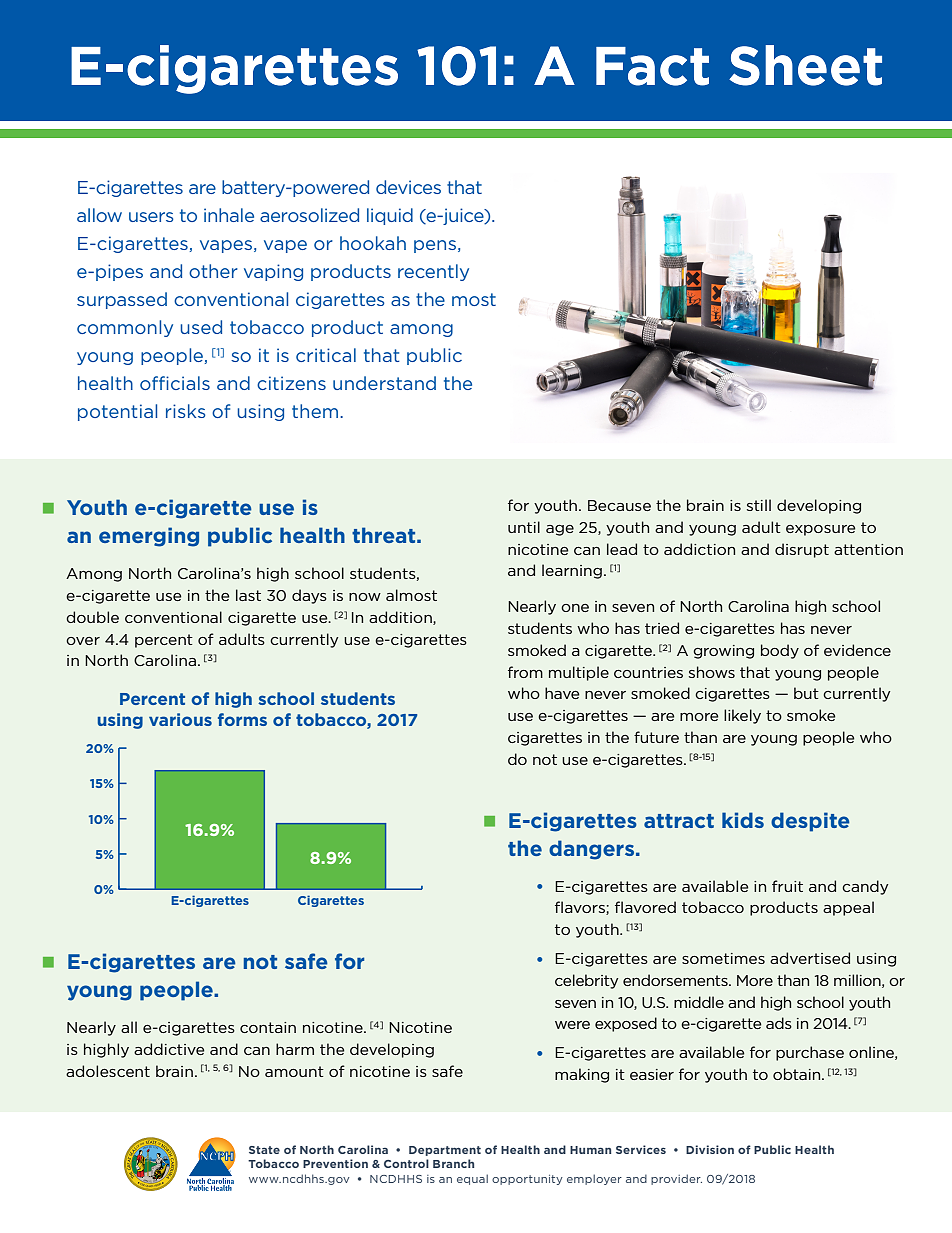  I want to click on contain, so click(268, 1027).
